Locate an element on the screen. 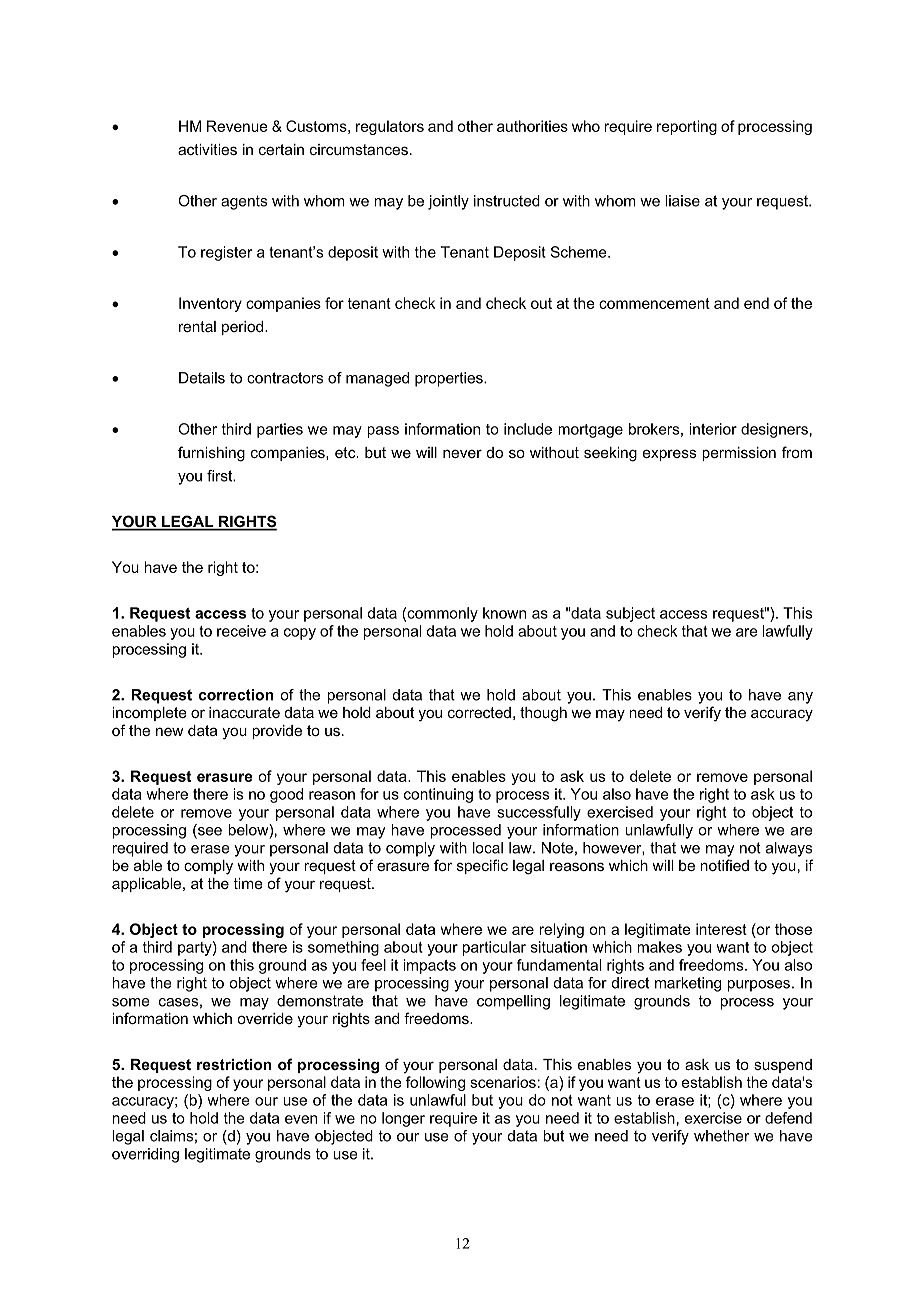 The width and height of the screenshot is (924, 1308). activities is located at coordinates (207, 149).
